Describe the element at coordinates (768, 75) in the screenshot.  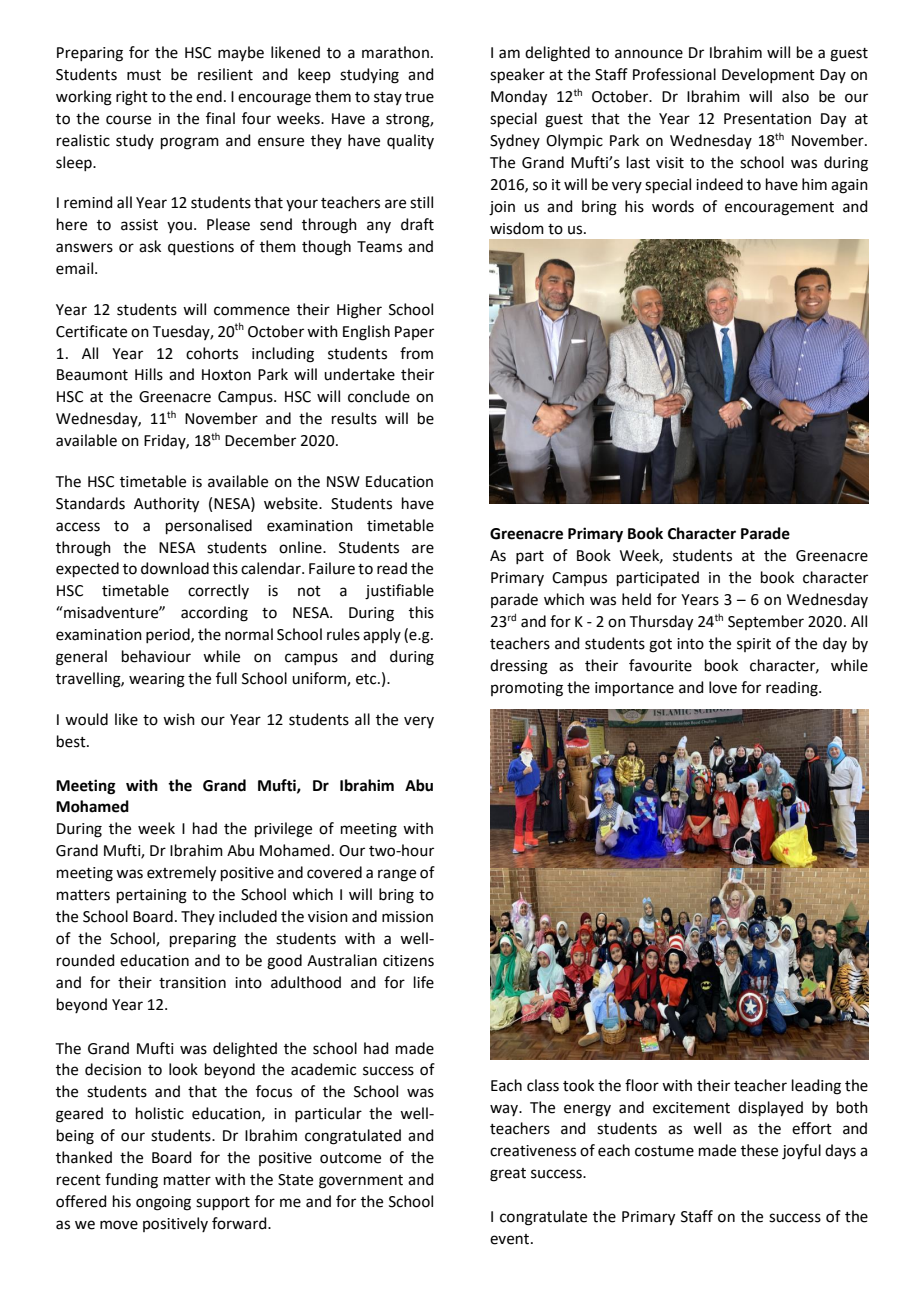
I see `Development` at that location.
